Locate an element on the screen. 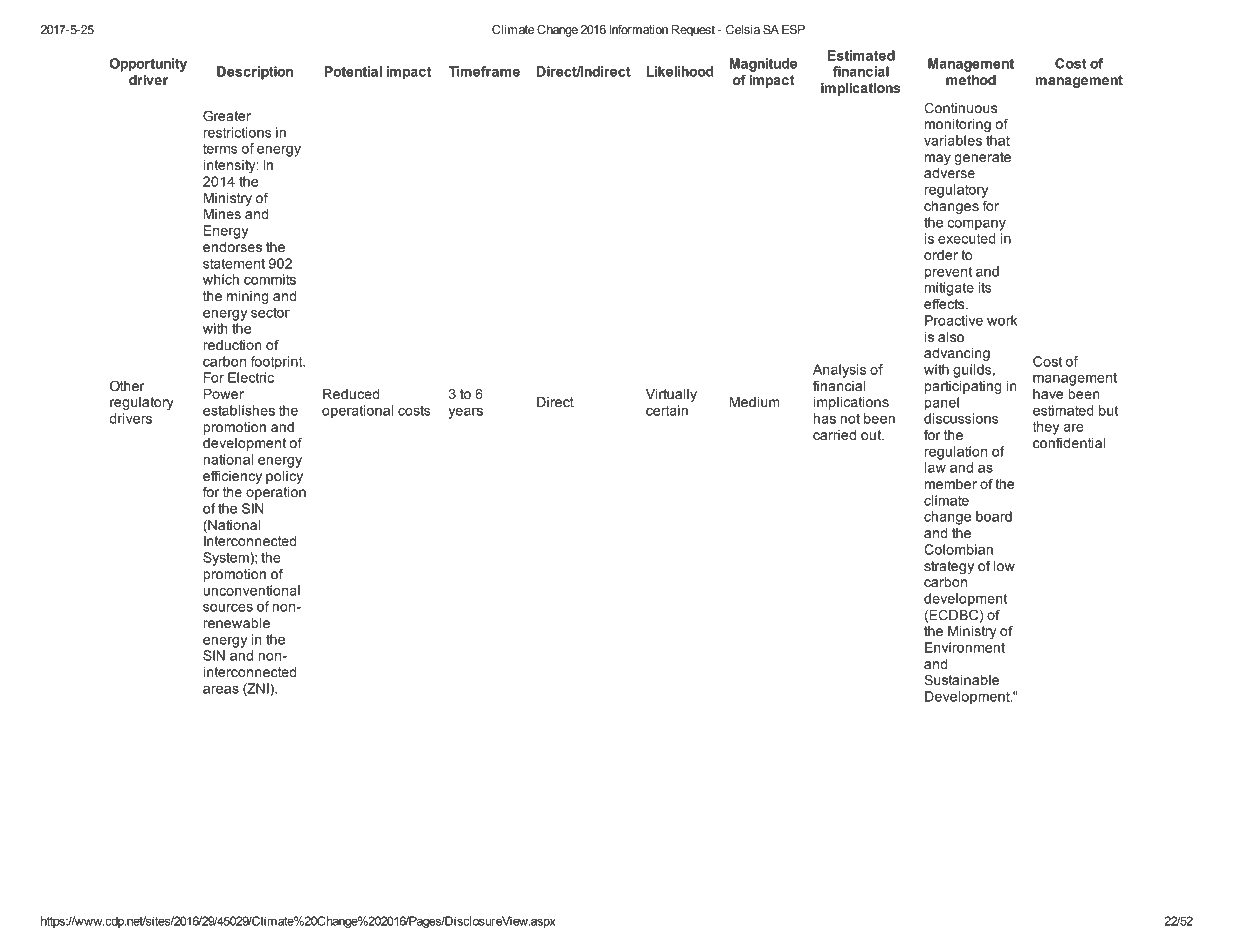 The image size is (1233, 952). executed is located at coordinates (966, 238).
